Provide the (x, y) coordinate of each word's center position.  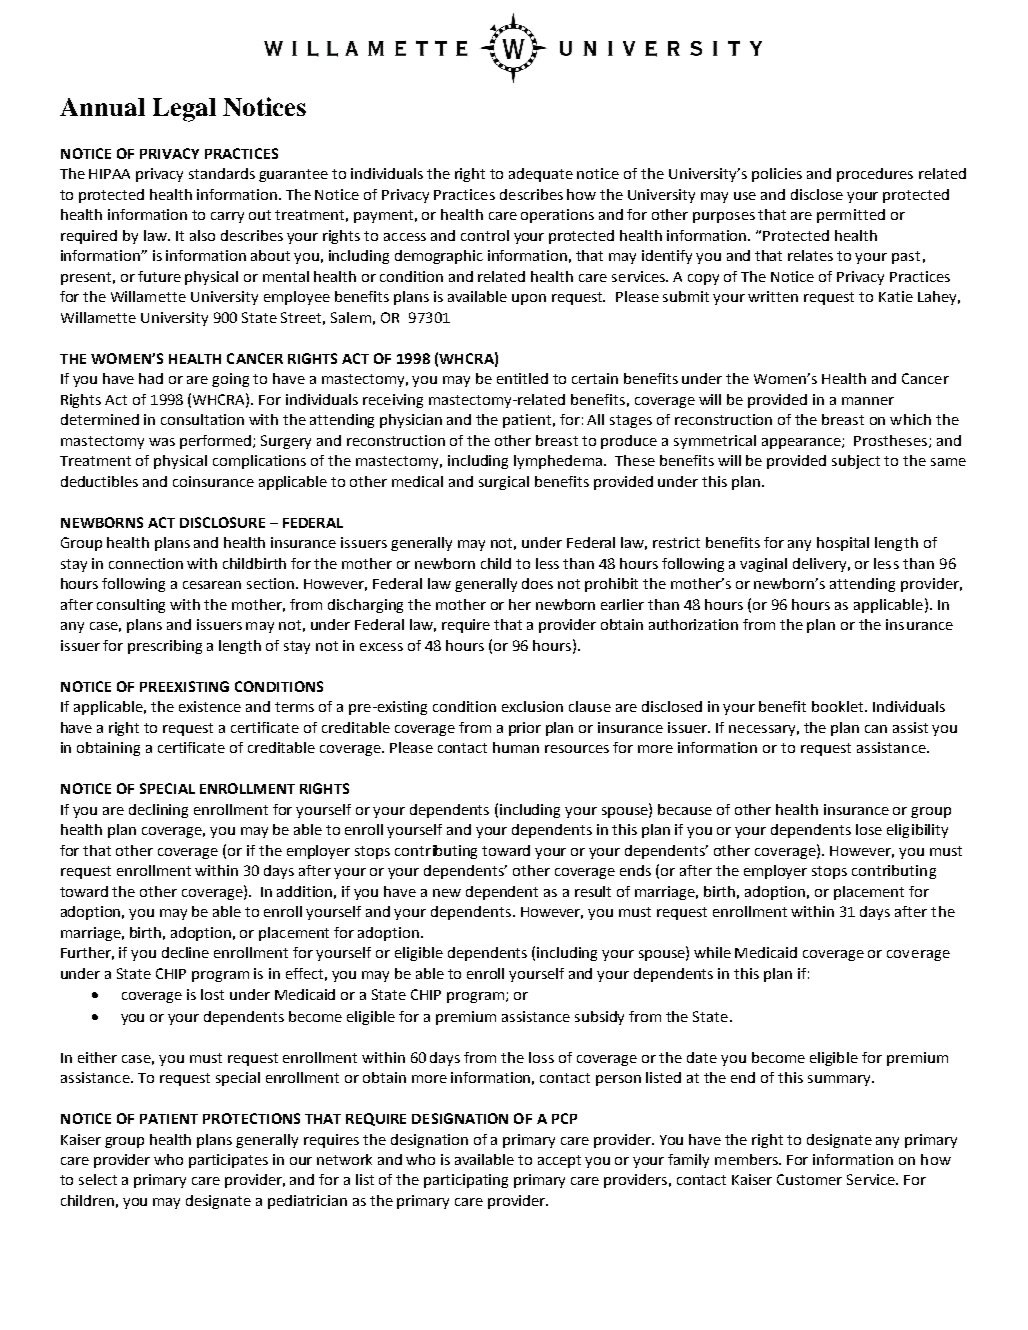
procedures (875, 175)
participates (228, 1161)
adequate (541, 175)
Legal (184, 110)
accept (559, 1161)
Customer (809, 1179)
